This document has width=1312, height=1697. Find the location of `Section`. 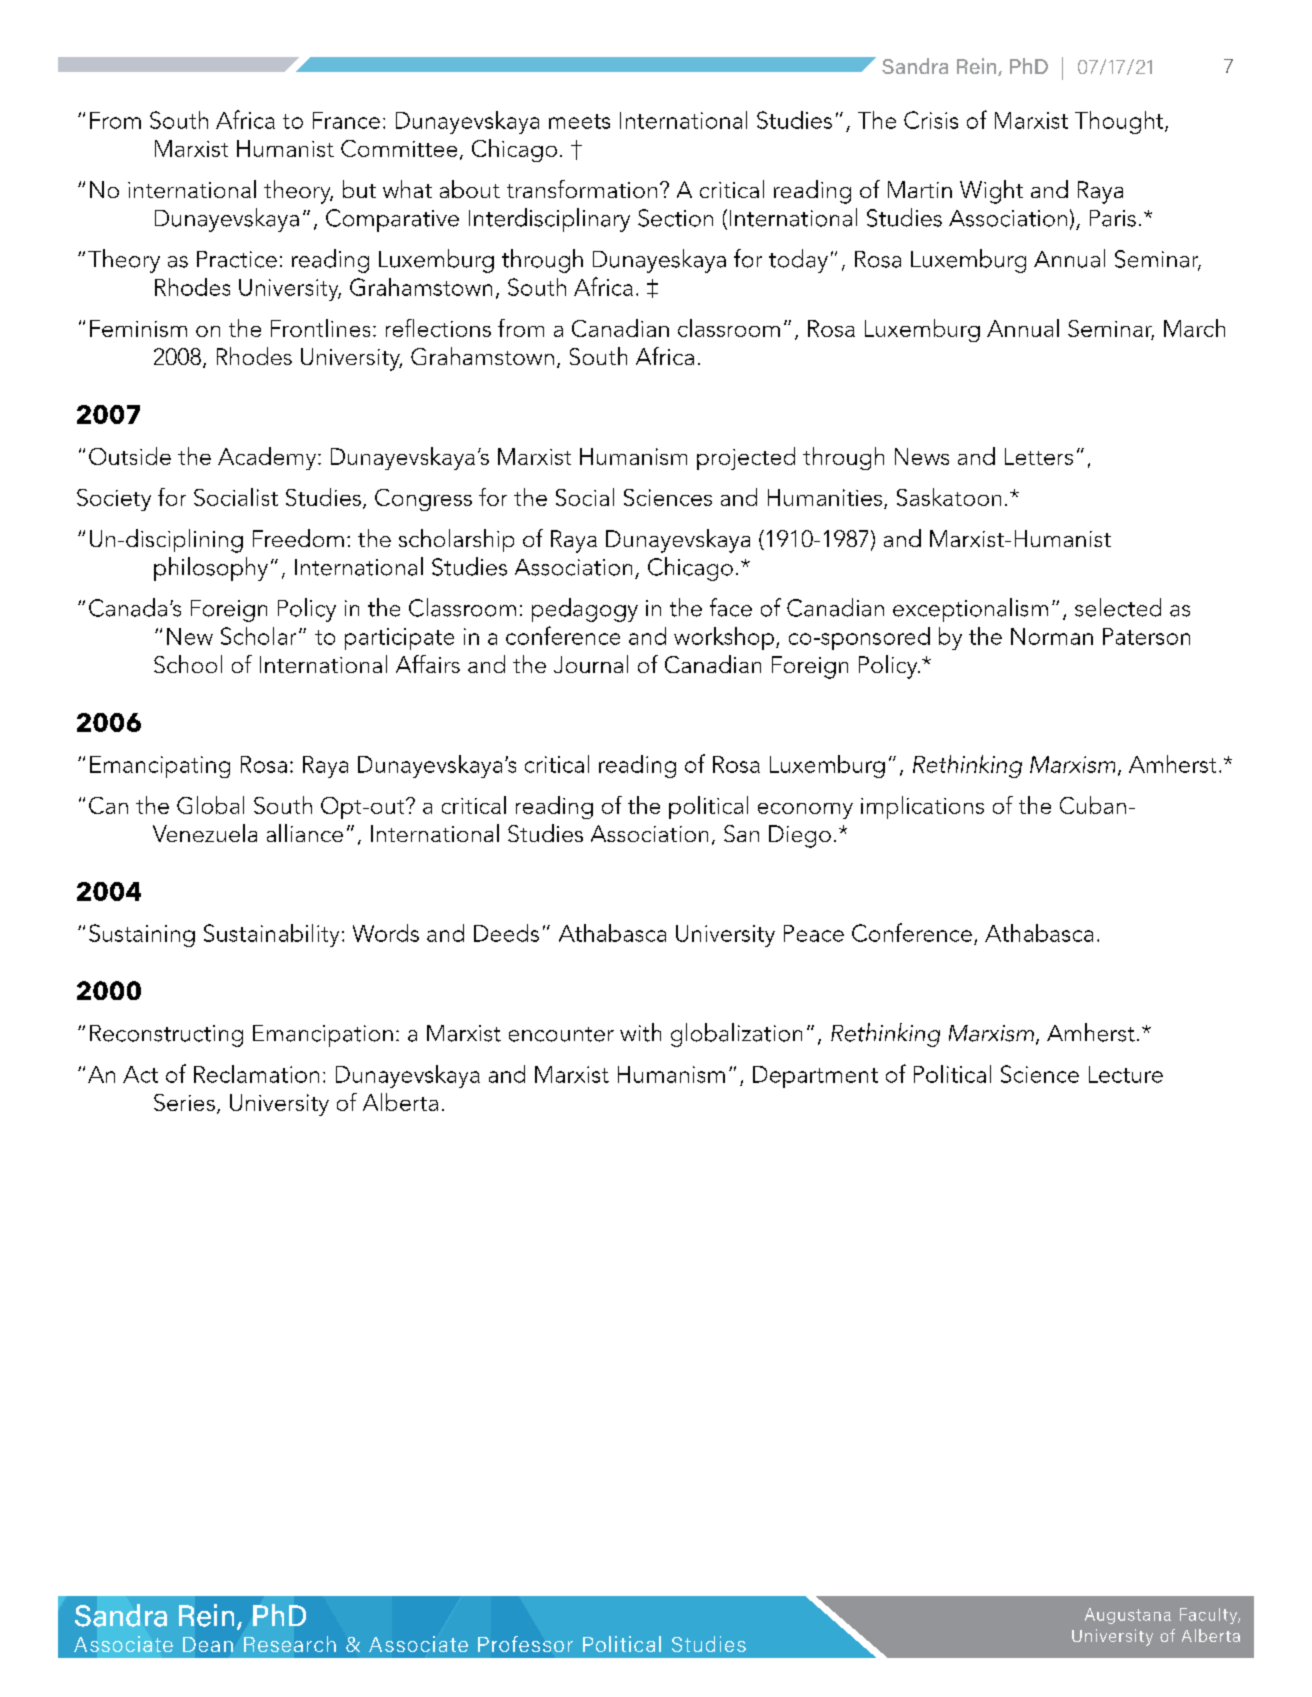

Section is located at coordinates (675, 218).
